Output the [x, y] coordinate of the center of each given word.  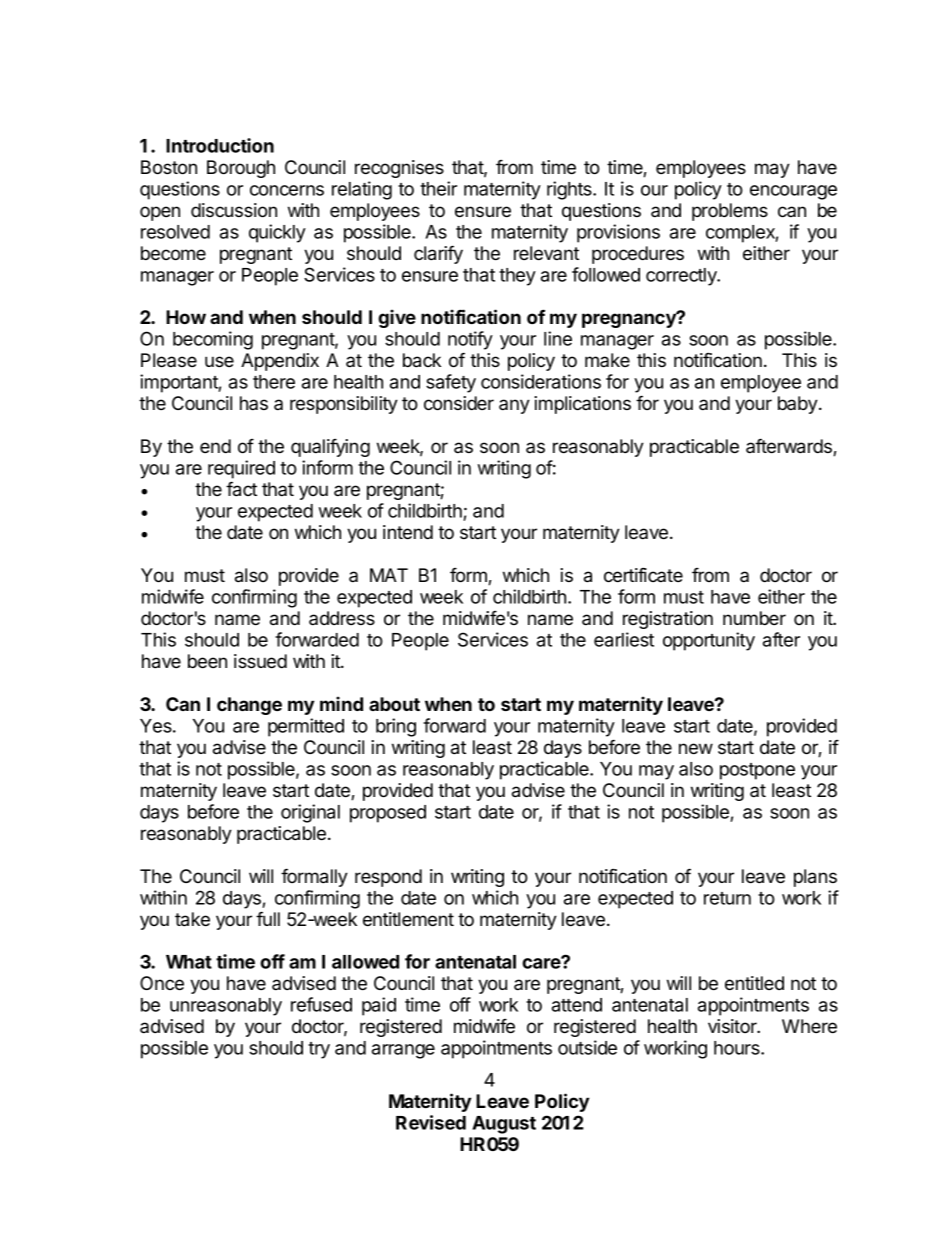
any [514, 406]
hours [738, 1048]
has [254, 403]
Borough [241, 169]
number [754, 618]
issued [260, 661]
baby [798, 405]
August [504, 1125]
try [319, 1050]
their [438, 188]
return [727, 898]
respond [388, 878]
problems [730, 212]
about [394, 704]
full [268, 918]
